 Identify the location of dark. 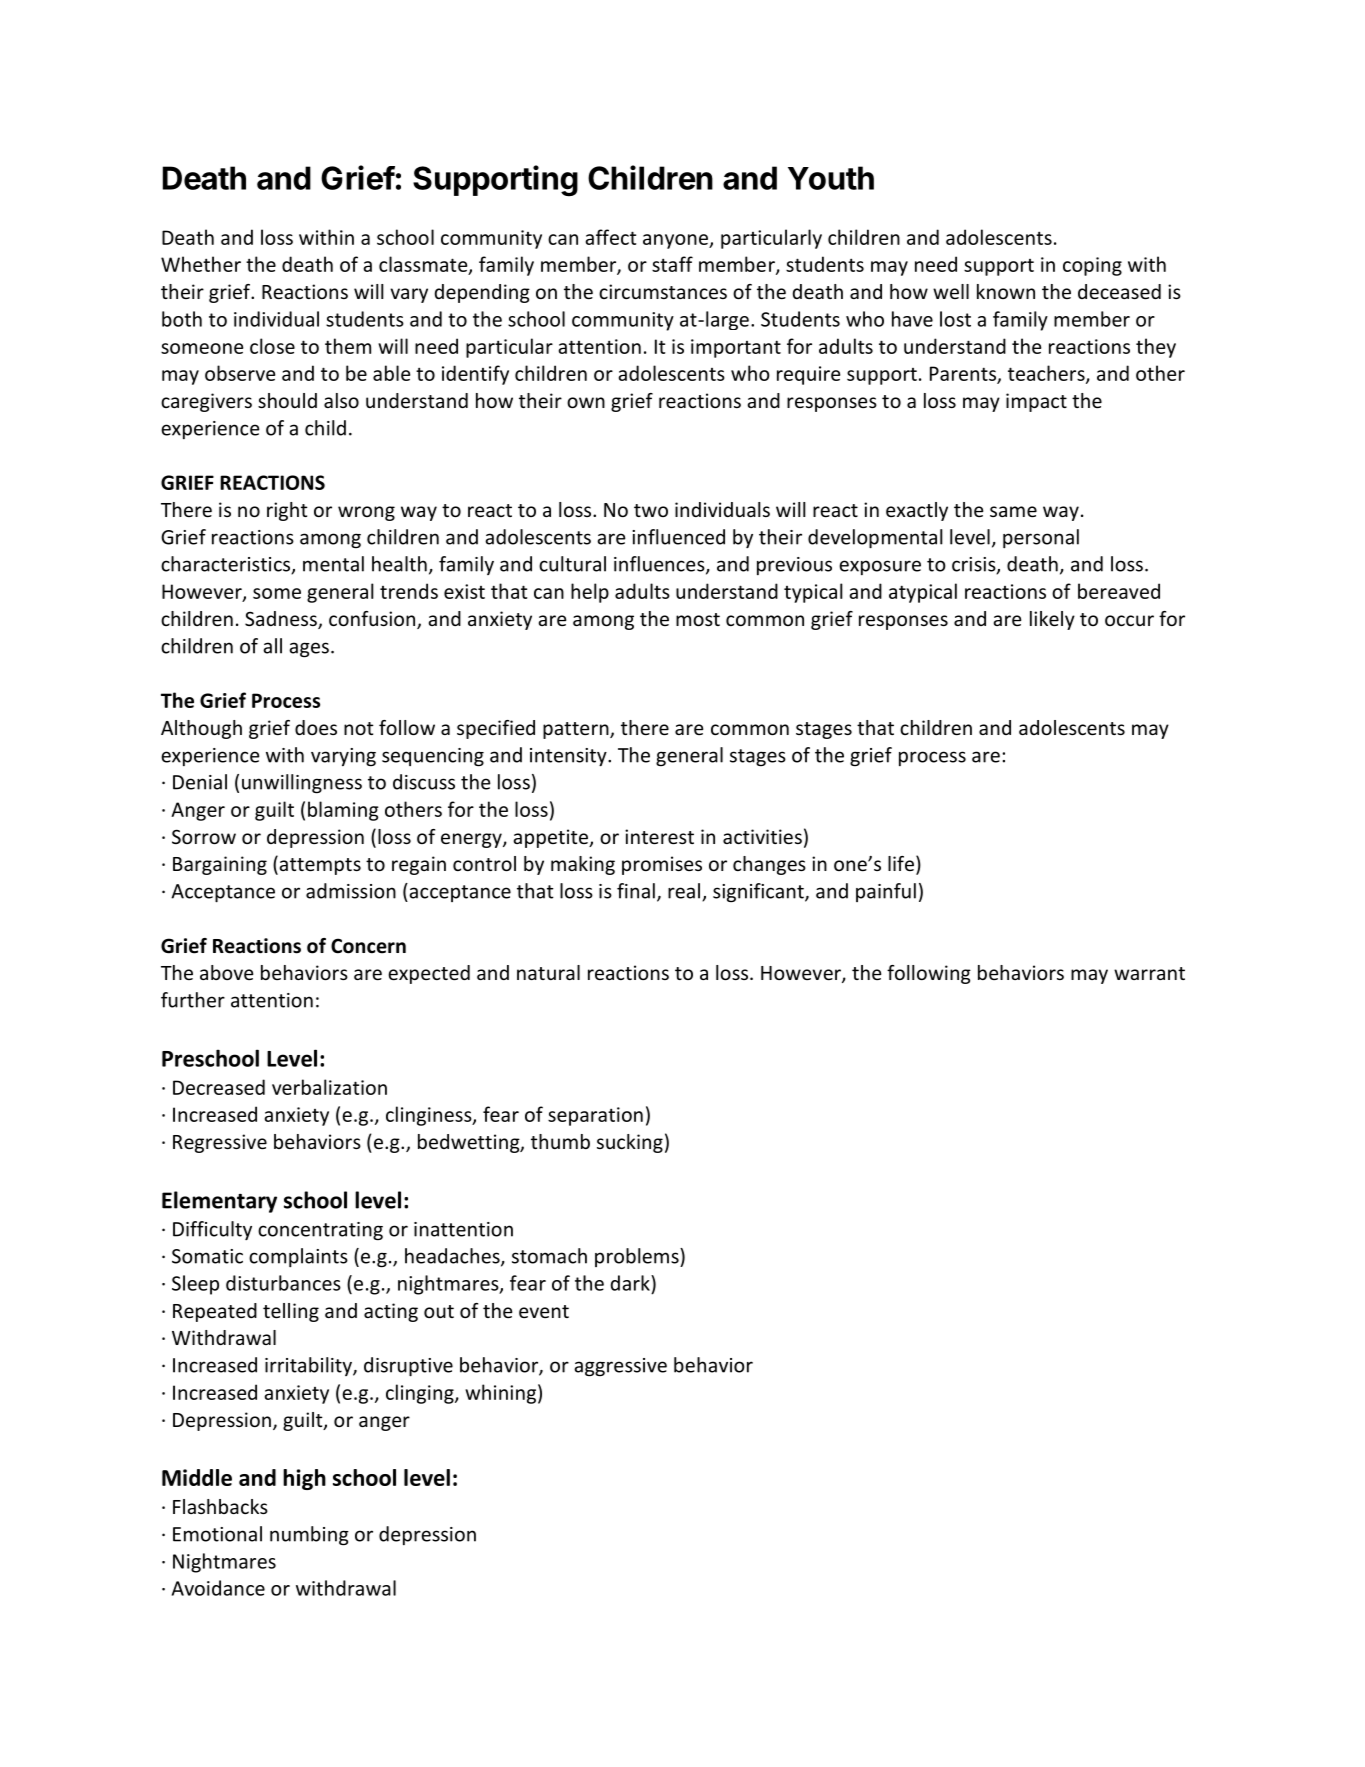
(631, 1283).
